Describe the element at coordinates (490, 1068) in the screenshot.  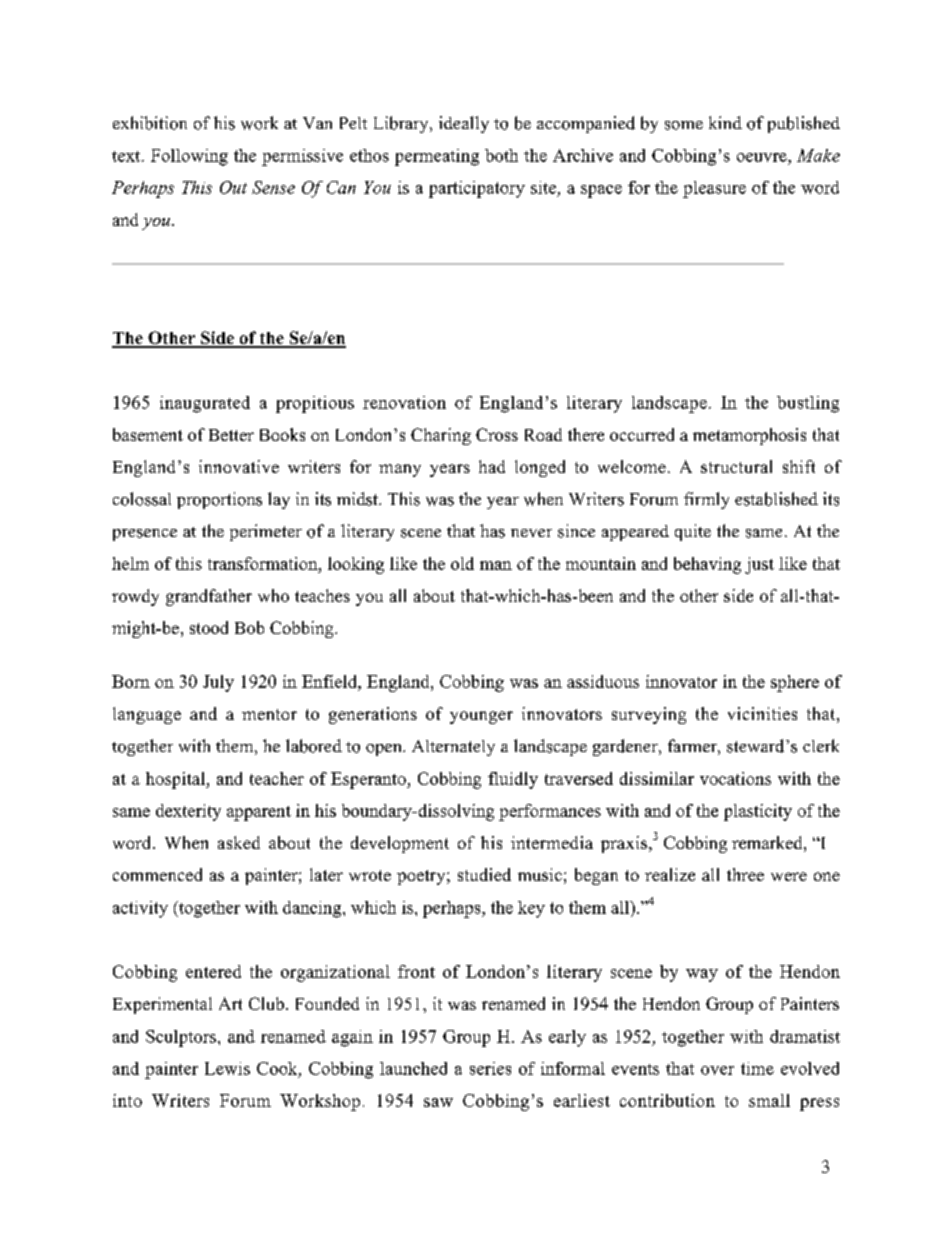
I see `series` at that location.
